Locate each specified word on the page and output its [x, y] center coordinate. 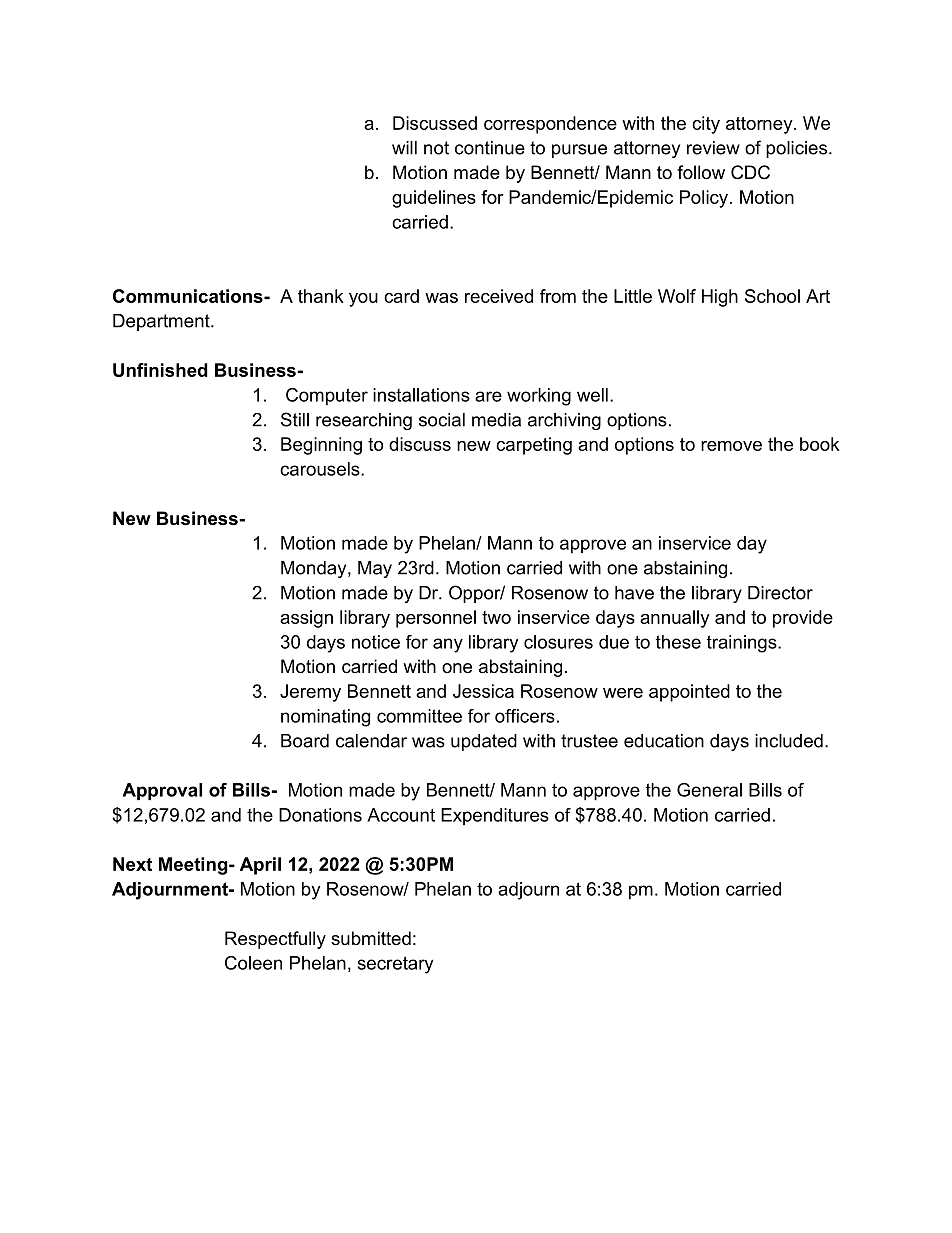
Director [780, 593]
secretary [395, 965]
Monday [315, 569]
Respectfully [275, 940]
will [404, 148]
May [375, 569]
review [713, 148]
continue [490, 148]
